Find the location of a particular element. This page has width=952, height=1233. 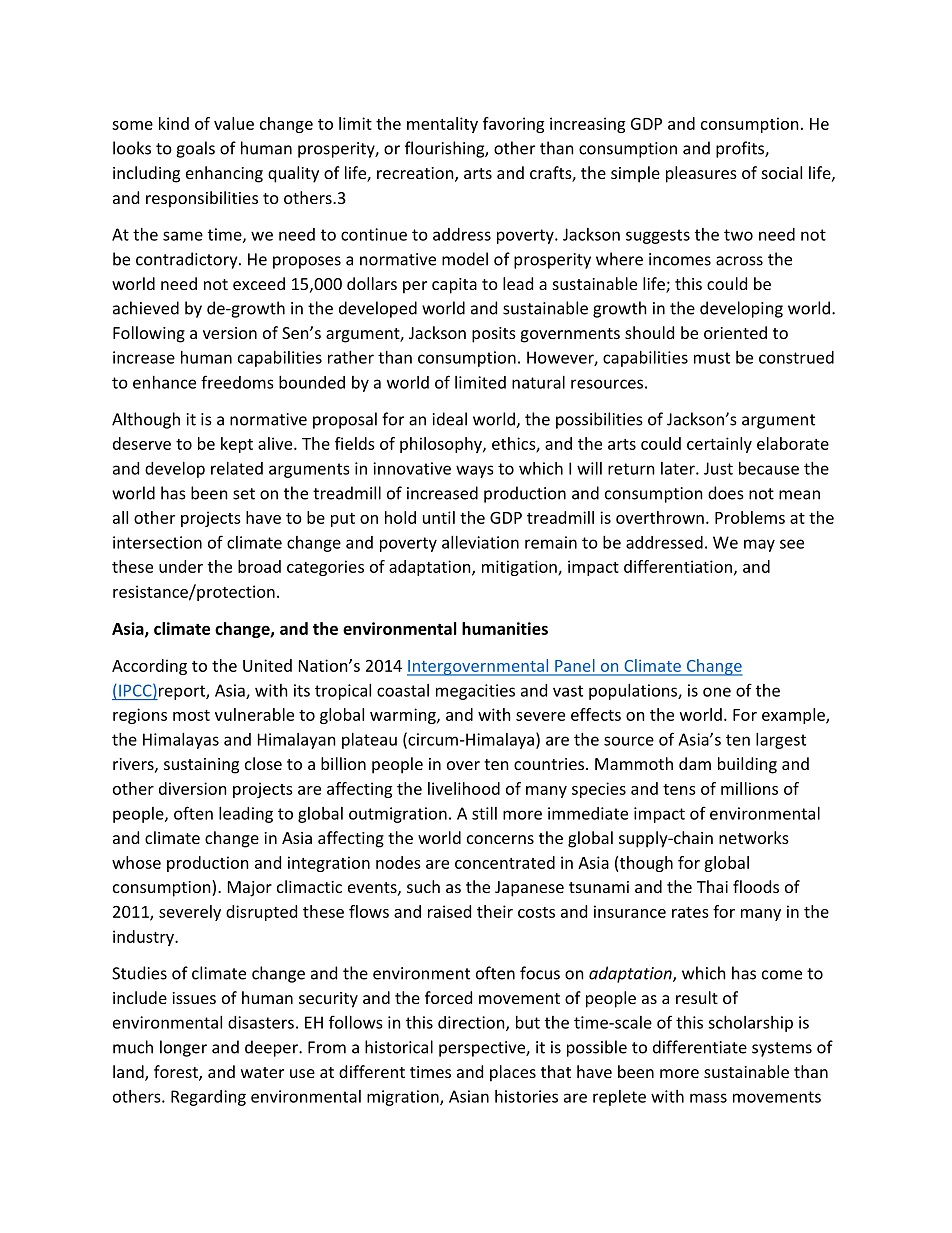

Just is located at coordinates (718, 468).
